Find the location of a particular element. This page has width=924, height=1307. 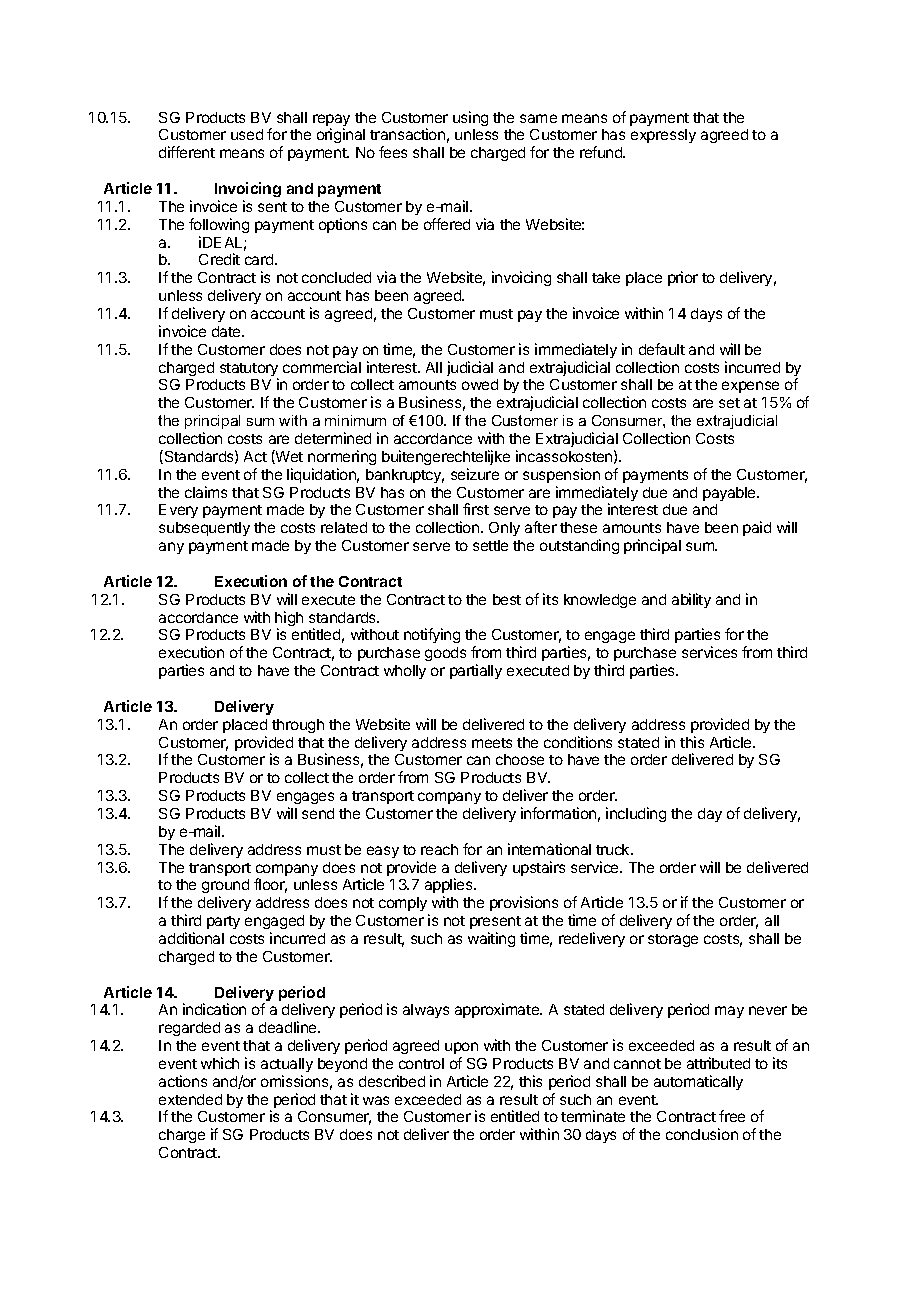

expressly is located at coordinates (663, 136).
